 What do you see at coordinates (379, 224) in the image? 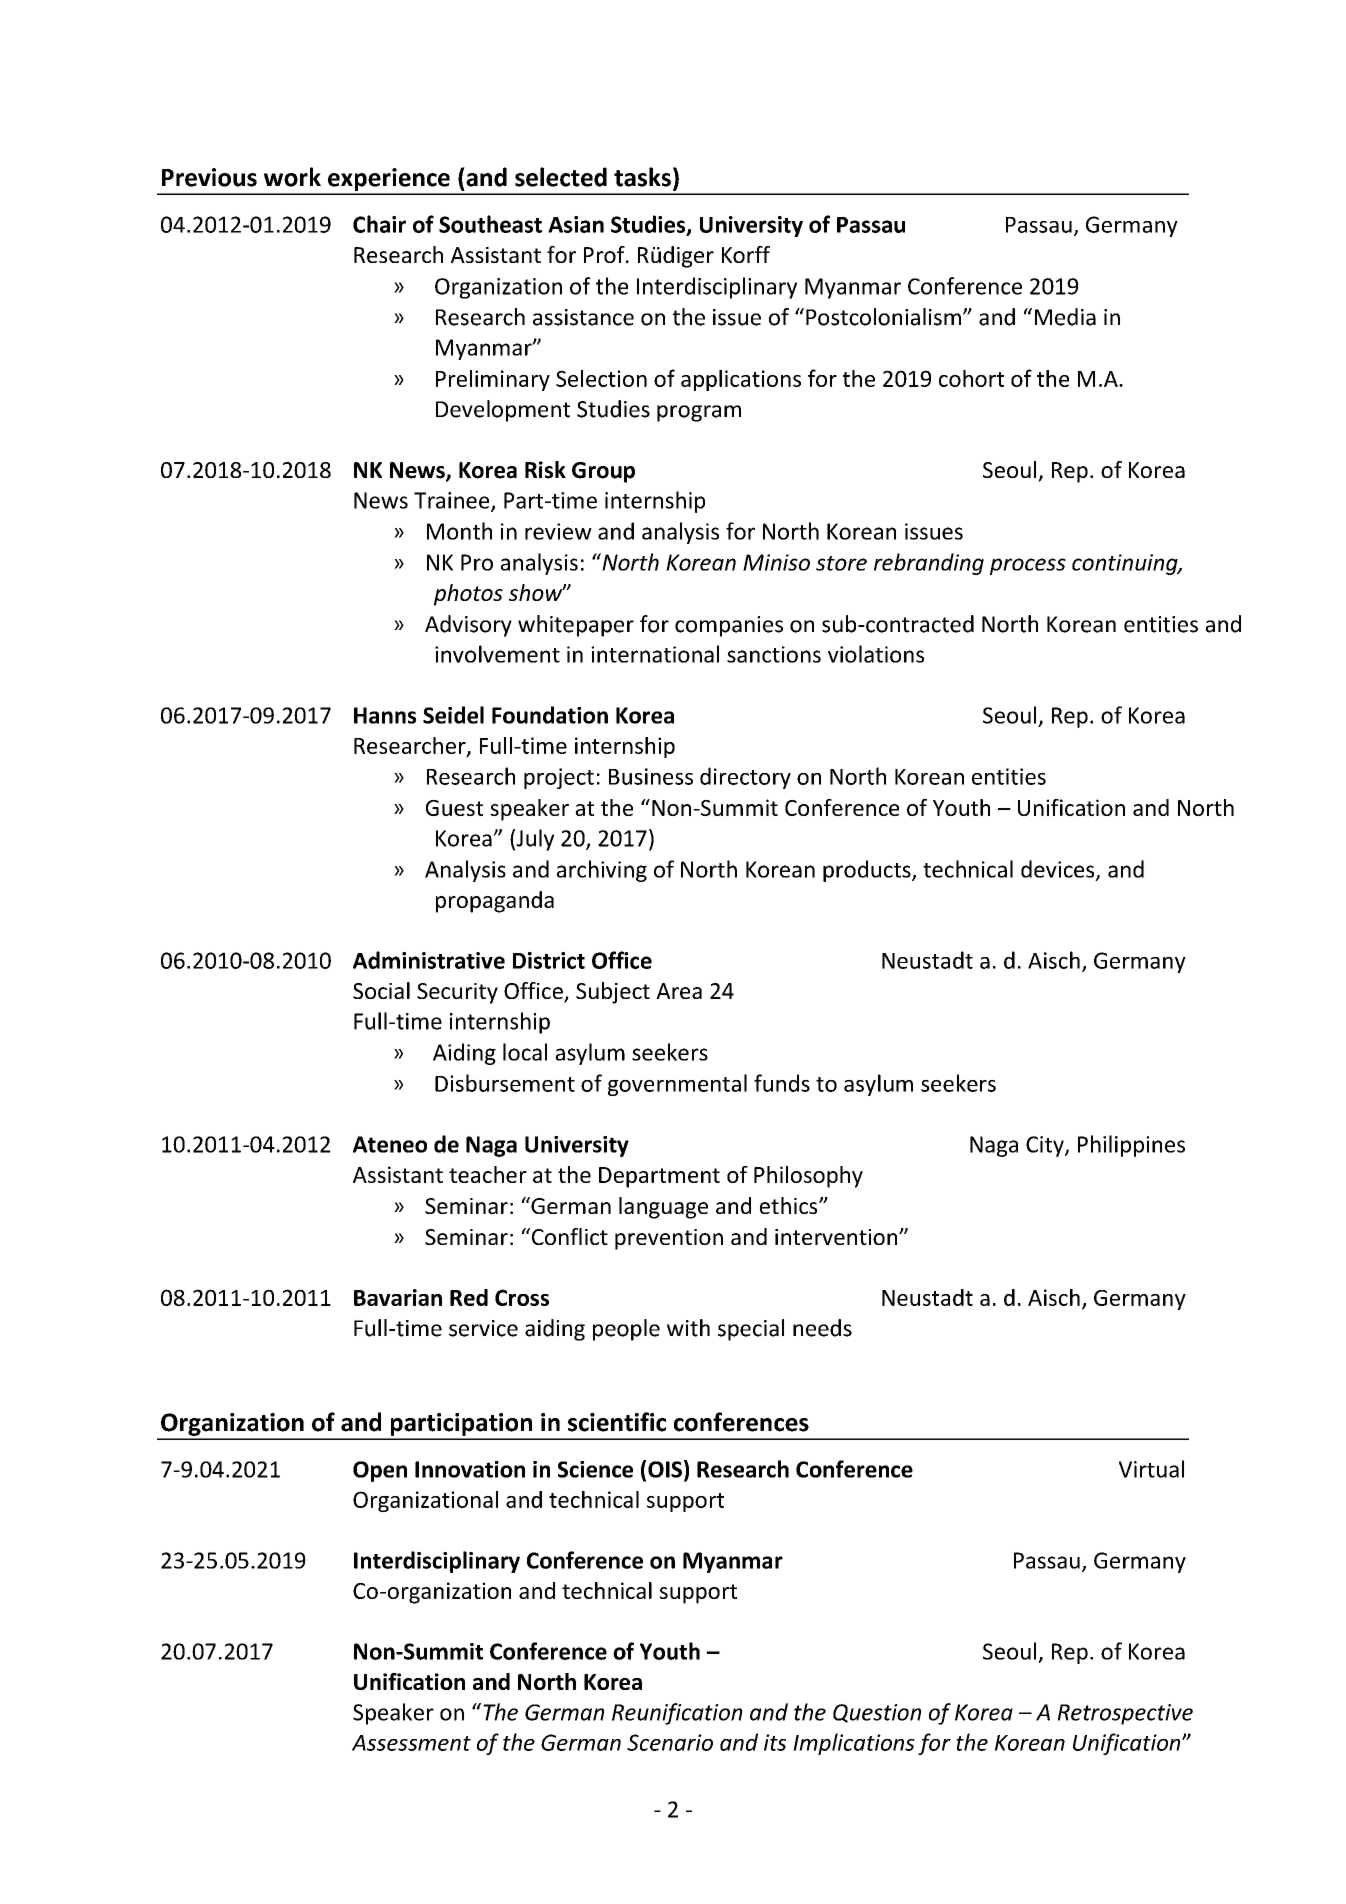
I see `Chair` at bounding box center [379, 224].
